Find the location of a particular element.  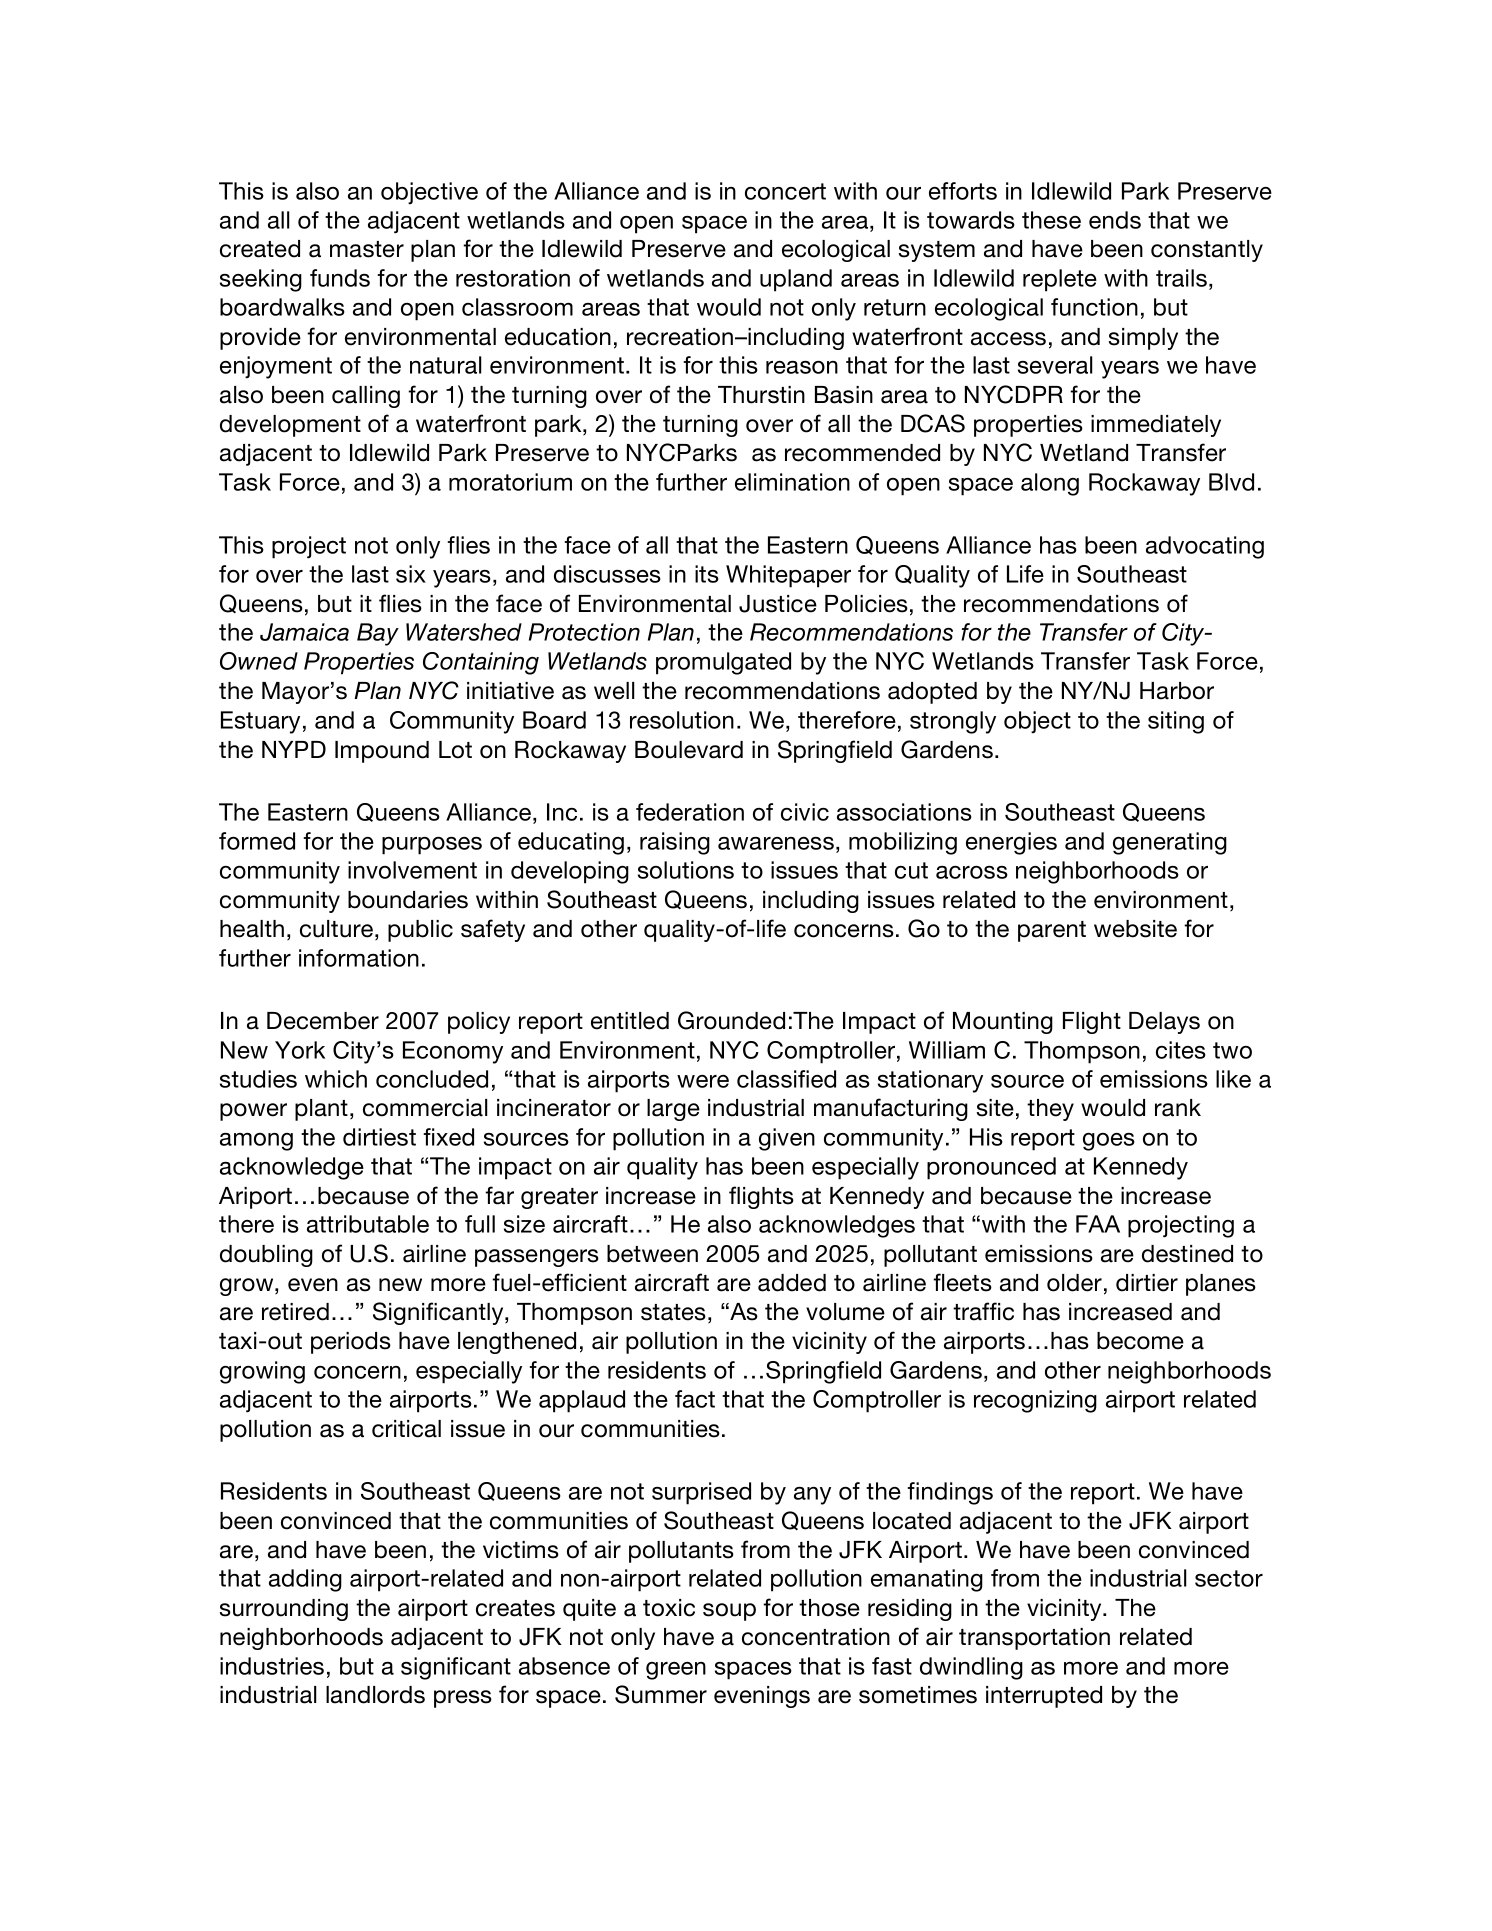

attributable is located at coordinates (368, 1224).
